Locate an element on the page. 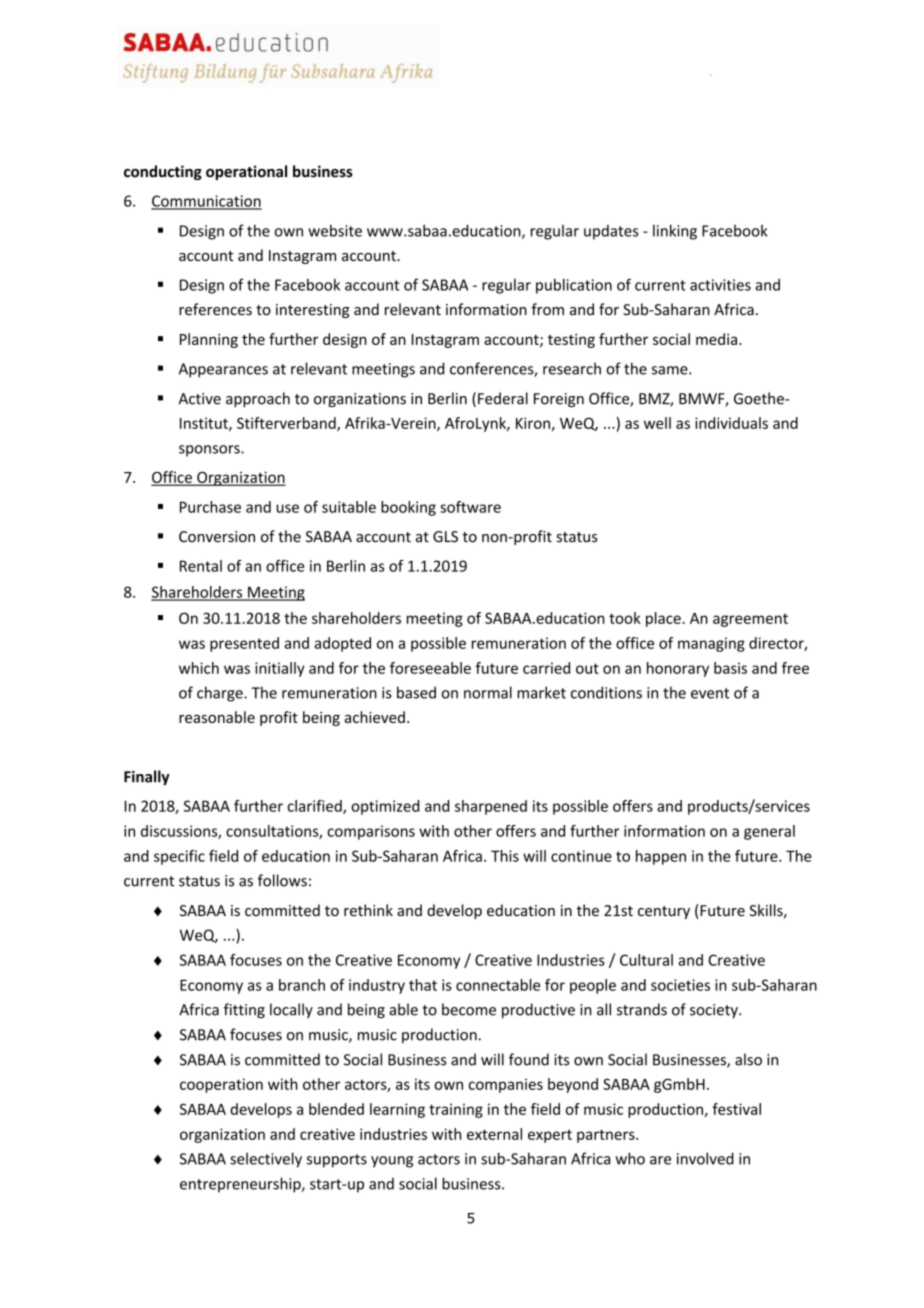 The height and width of the image is (1308, 924). involved is located at coordinates (705, 1158).
